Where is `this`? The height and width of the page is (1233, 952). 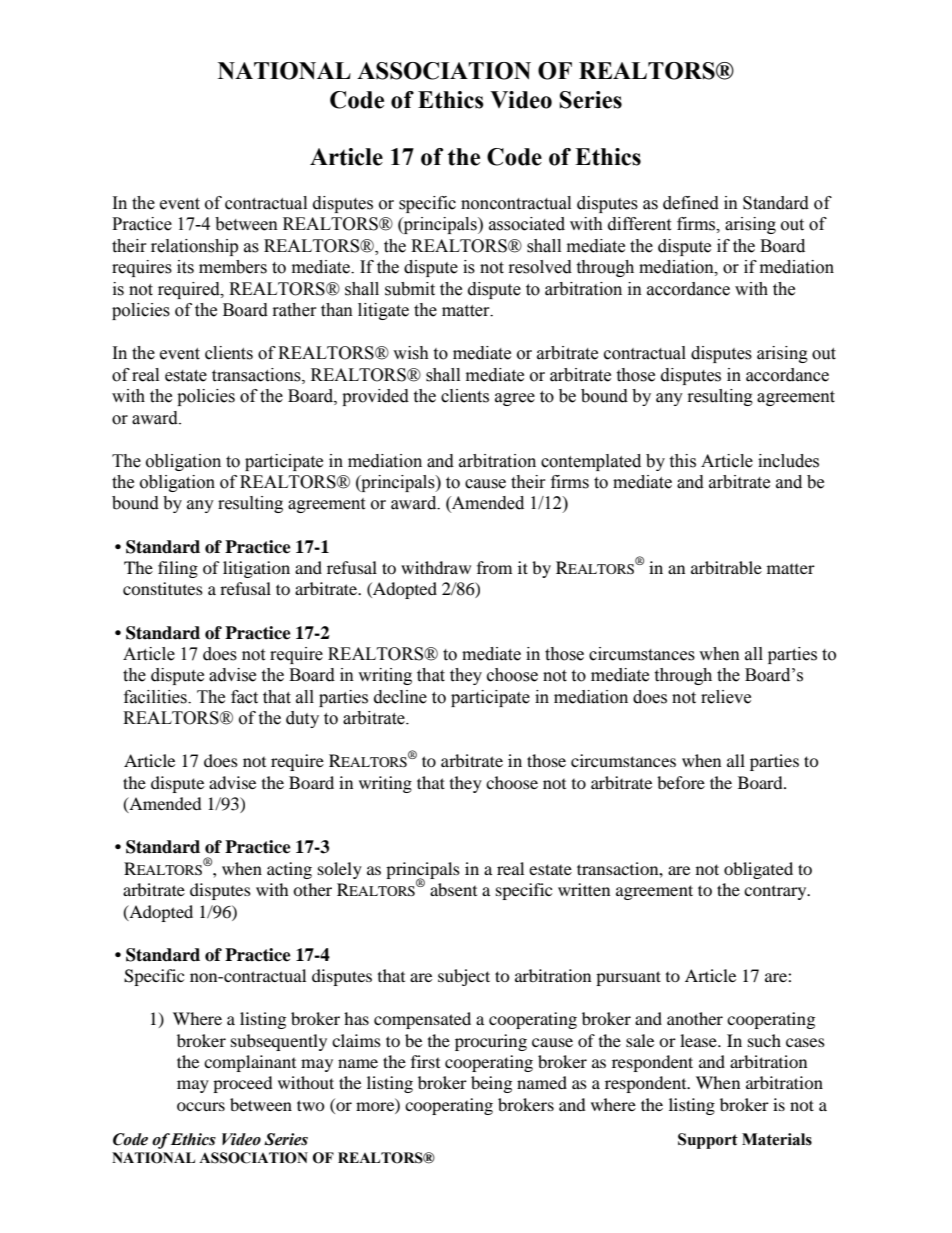
this is located at coordinates (682, 461).
